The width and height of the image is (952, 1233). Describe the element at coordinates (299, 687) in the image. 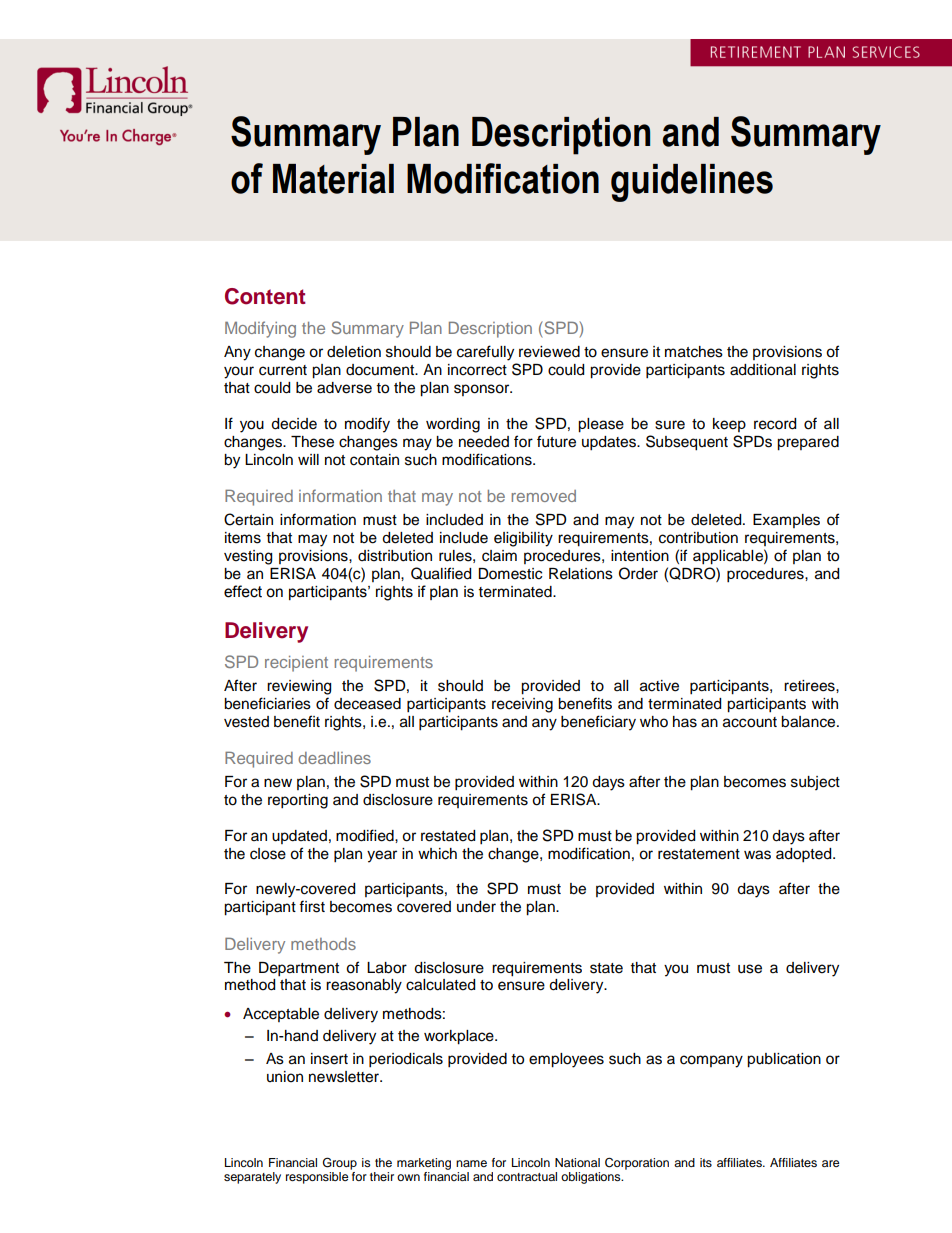

I see `reviewing` at that location.
